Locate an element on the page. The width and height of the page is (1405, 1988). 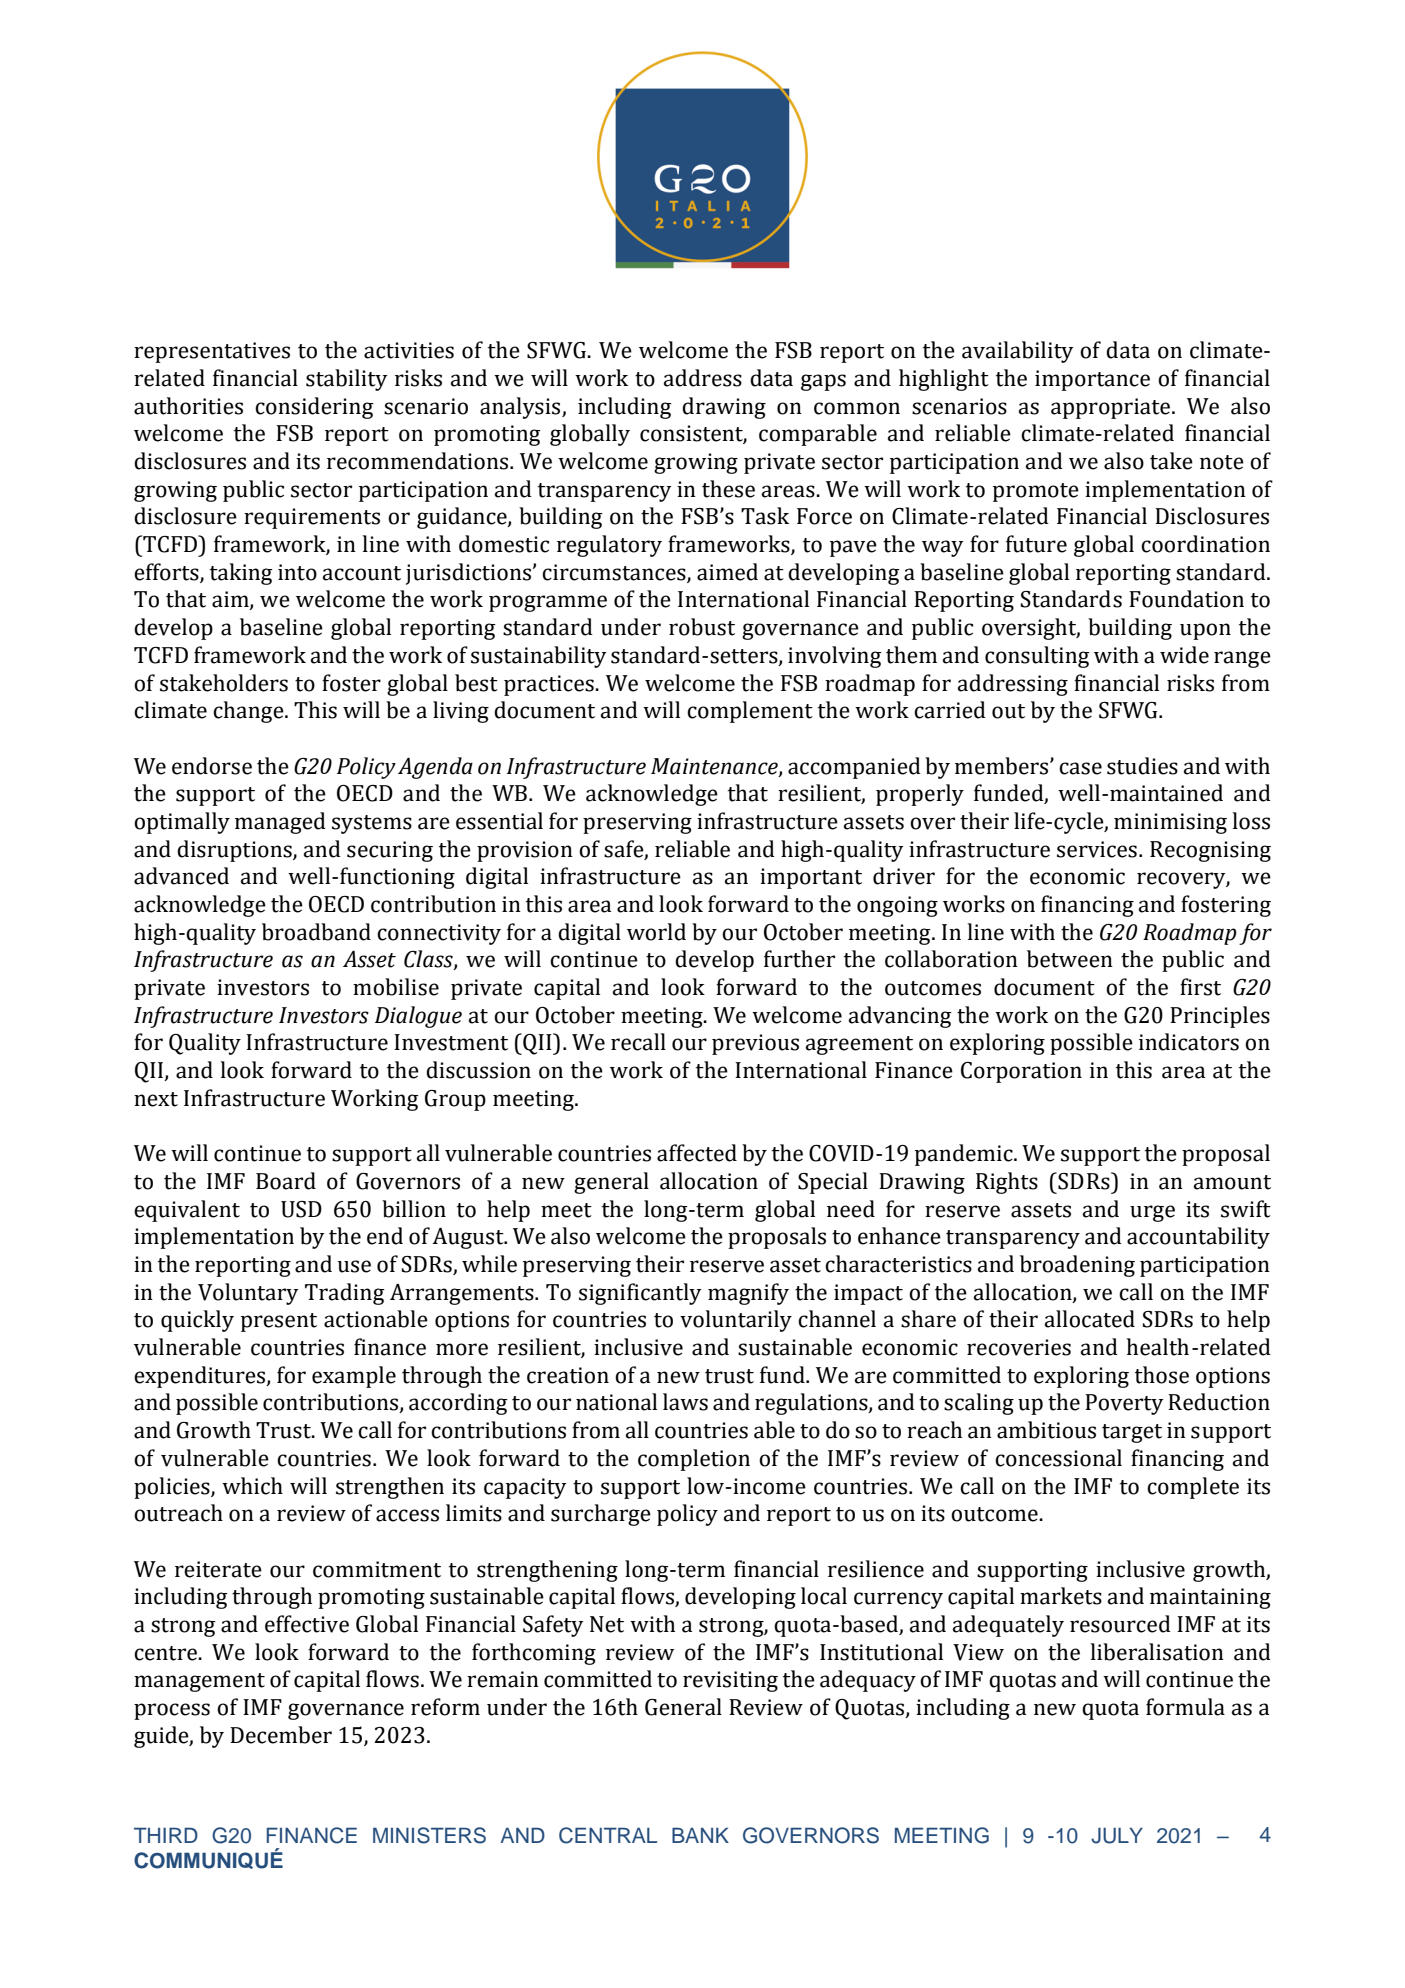
considering is located at coordinates (314, 408).
